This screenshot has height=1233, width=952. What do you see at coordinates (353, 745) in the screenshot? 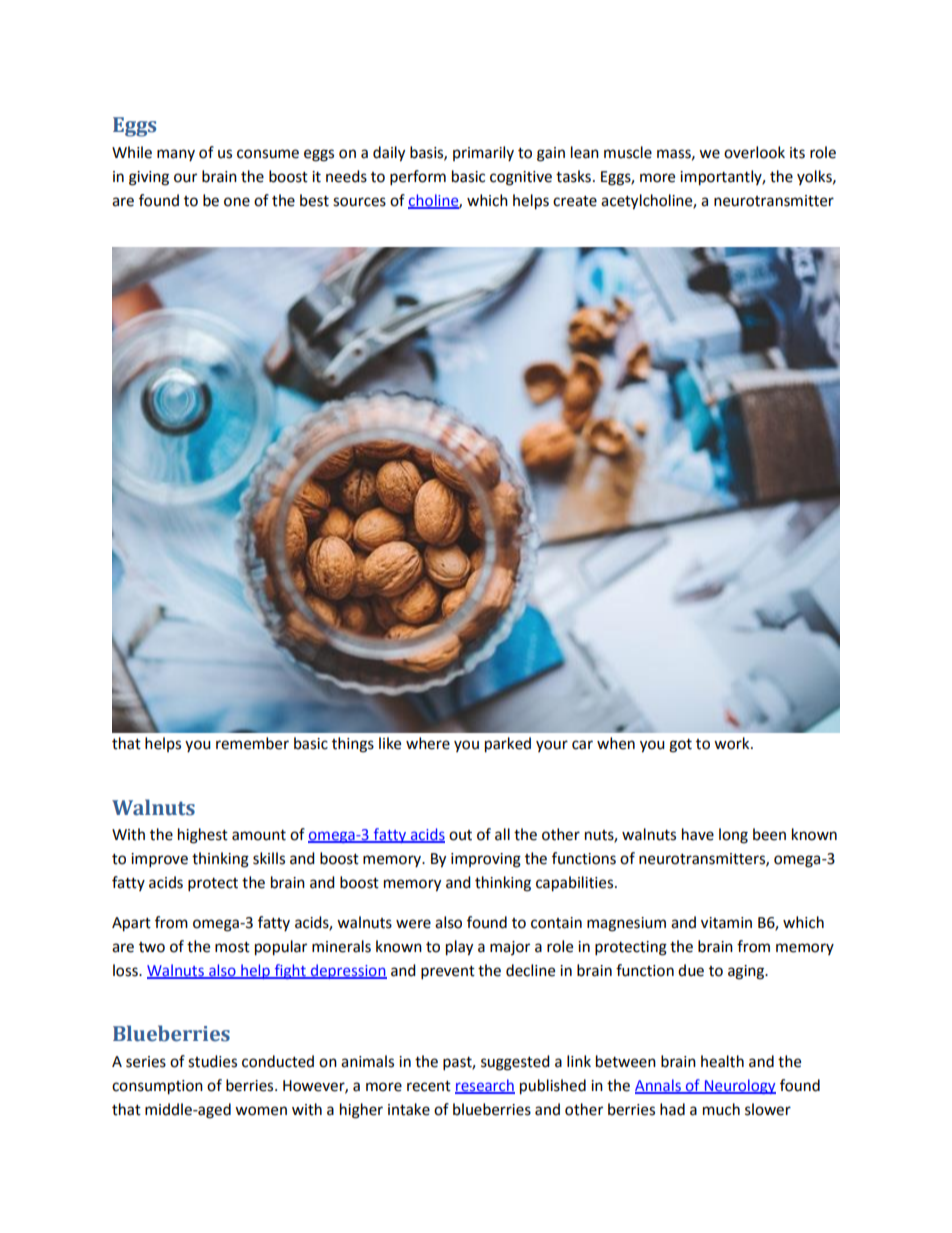
I see `things` at bounding box center [353, 745].
